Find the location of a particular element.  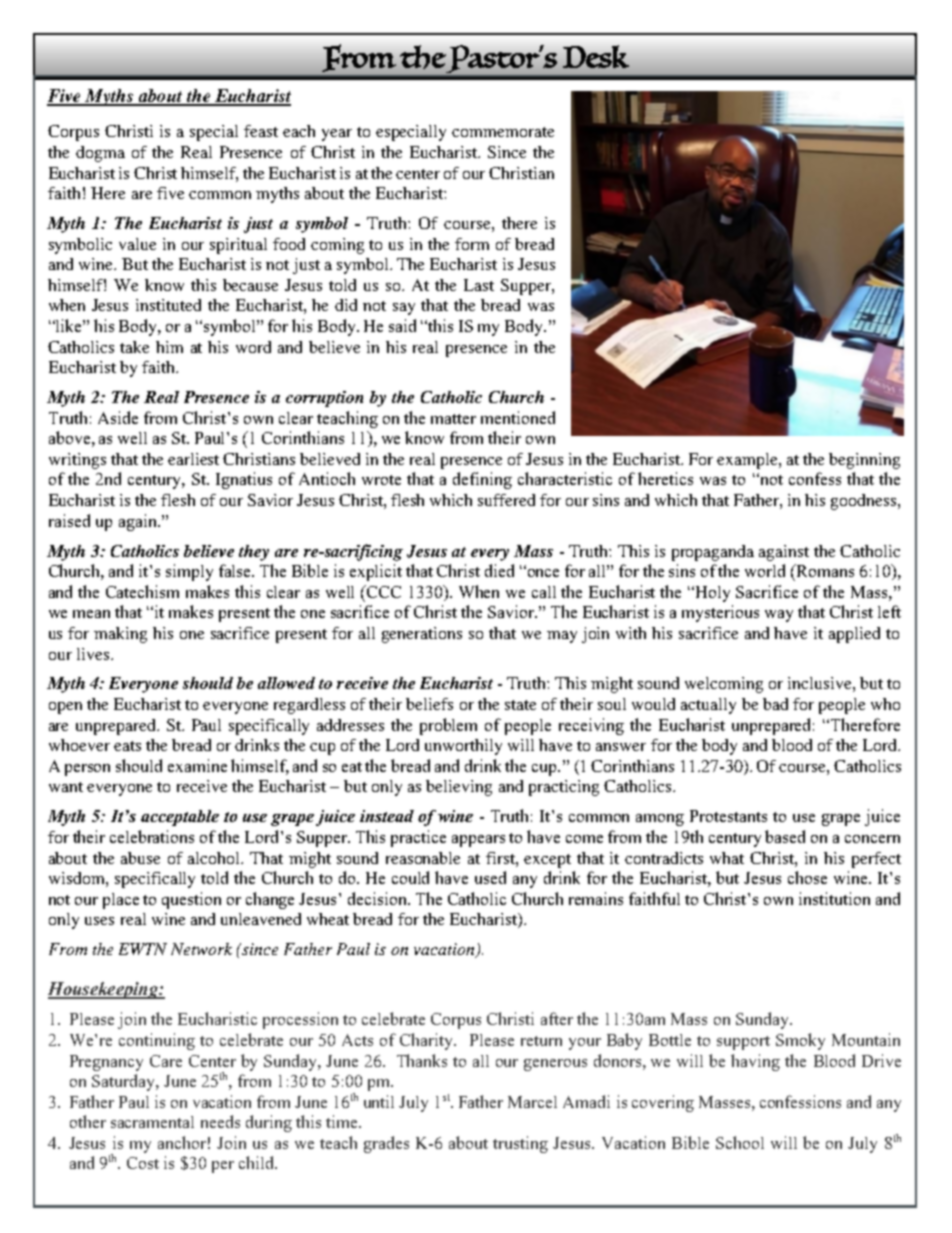

trusting is located at coordinates (520, 1144).
